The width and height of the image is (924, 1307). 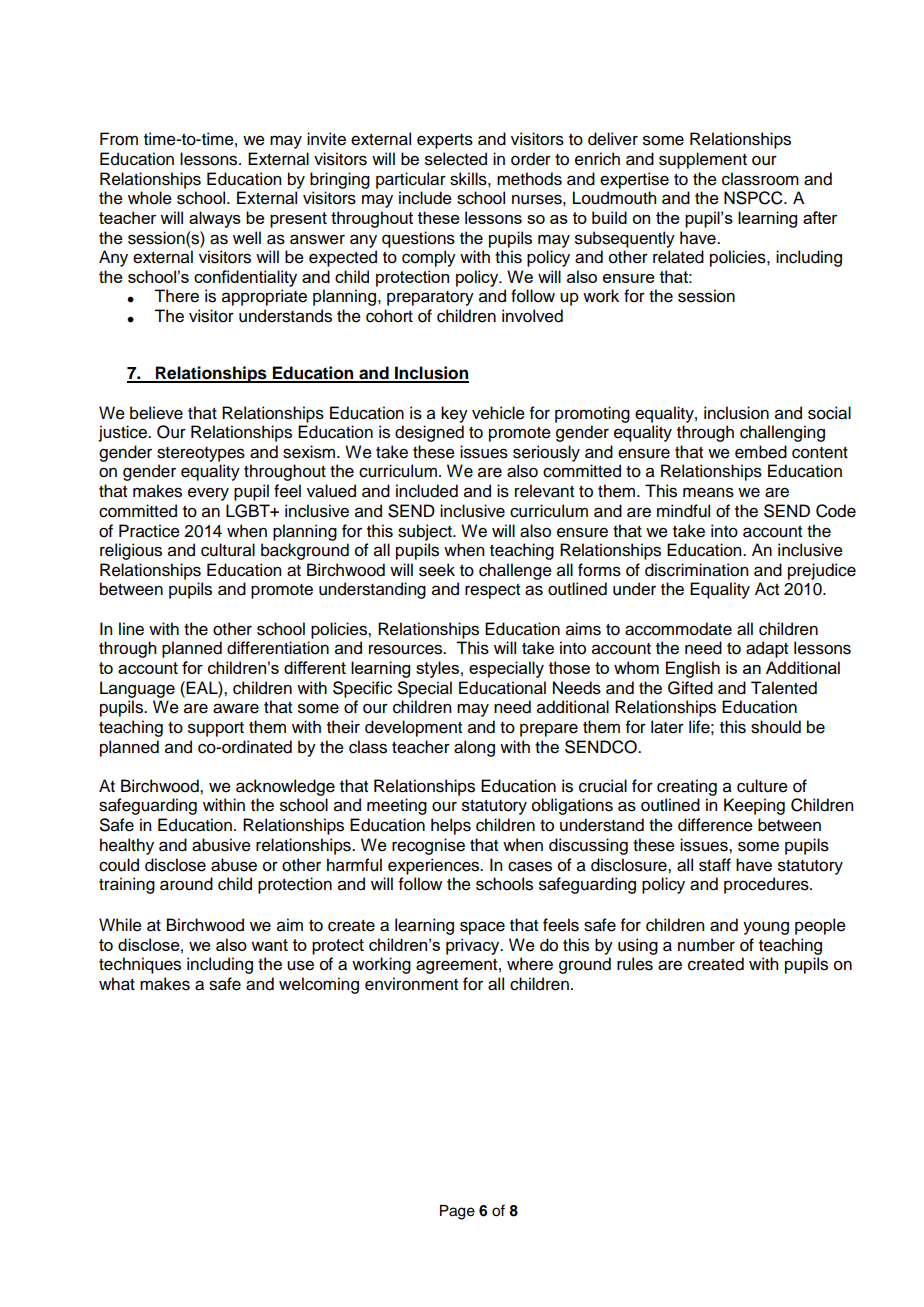 I want to click on NSPCC, so click(x=754, y=198).
